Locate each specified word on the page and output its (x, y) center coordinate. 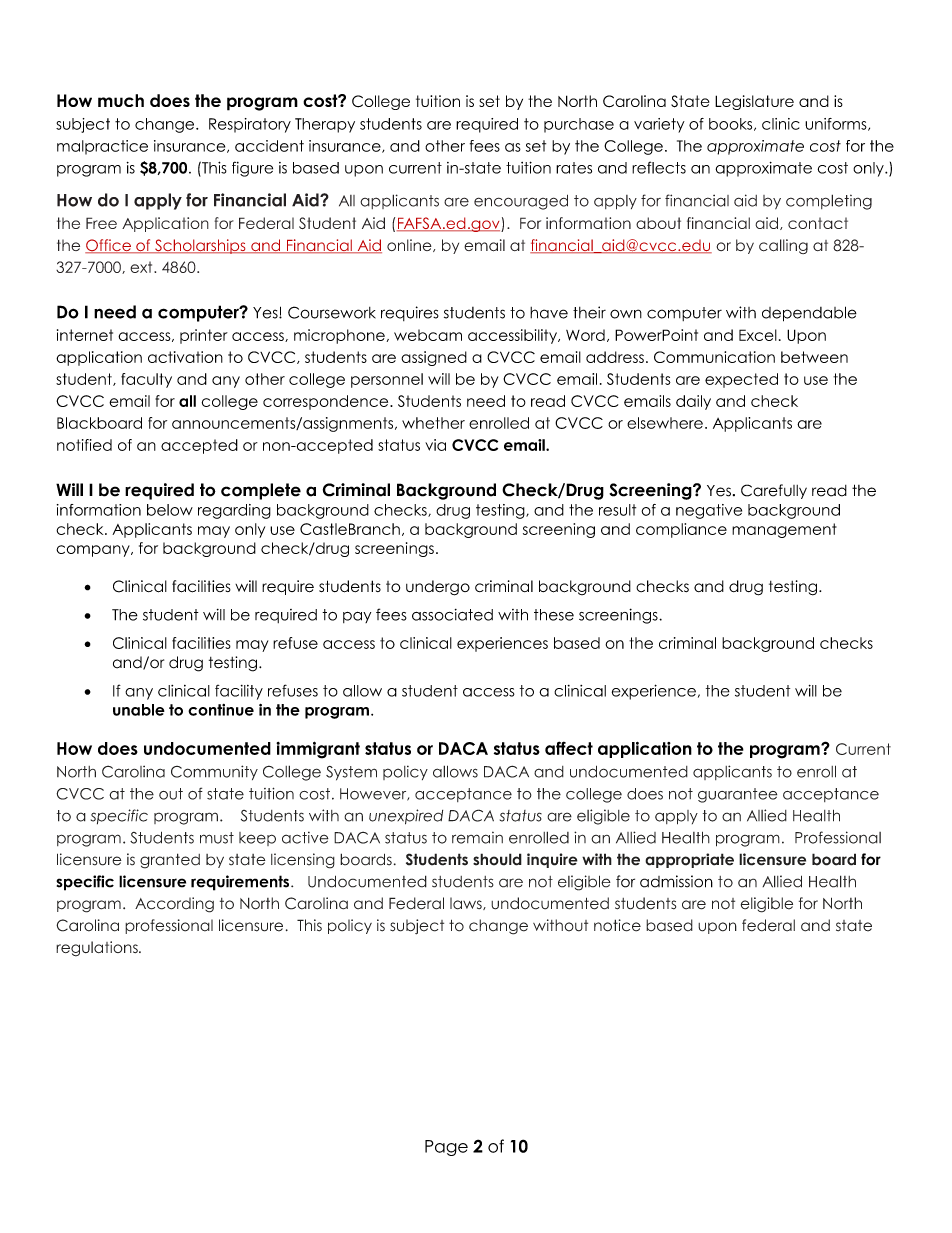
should (497, 859)
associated (452, 615)
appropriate (689, 860)
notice (617, 925)
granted (170, 861)
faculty (146, 380)
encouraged (521, 202)
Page (446, 1148)
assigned (434, 358)
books (732, 124)
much (121, 100)
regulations (98, 949)
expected (741, 380)
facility (239, 692)
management (784, 530)
